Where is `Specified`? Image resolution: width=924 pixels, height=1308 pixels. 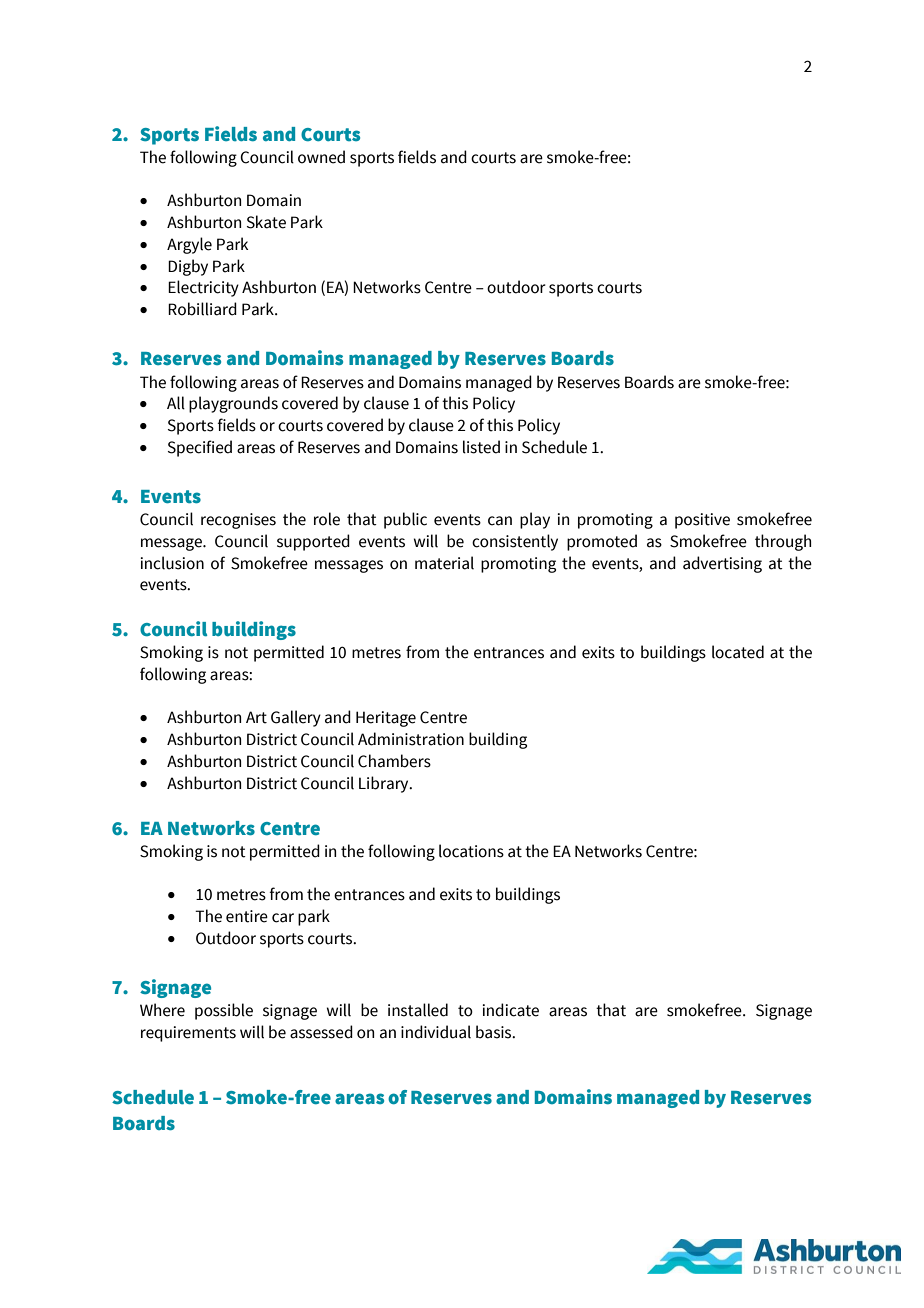
Specified is located at coordinates (200, 448).
